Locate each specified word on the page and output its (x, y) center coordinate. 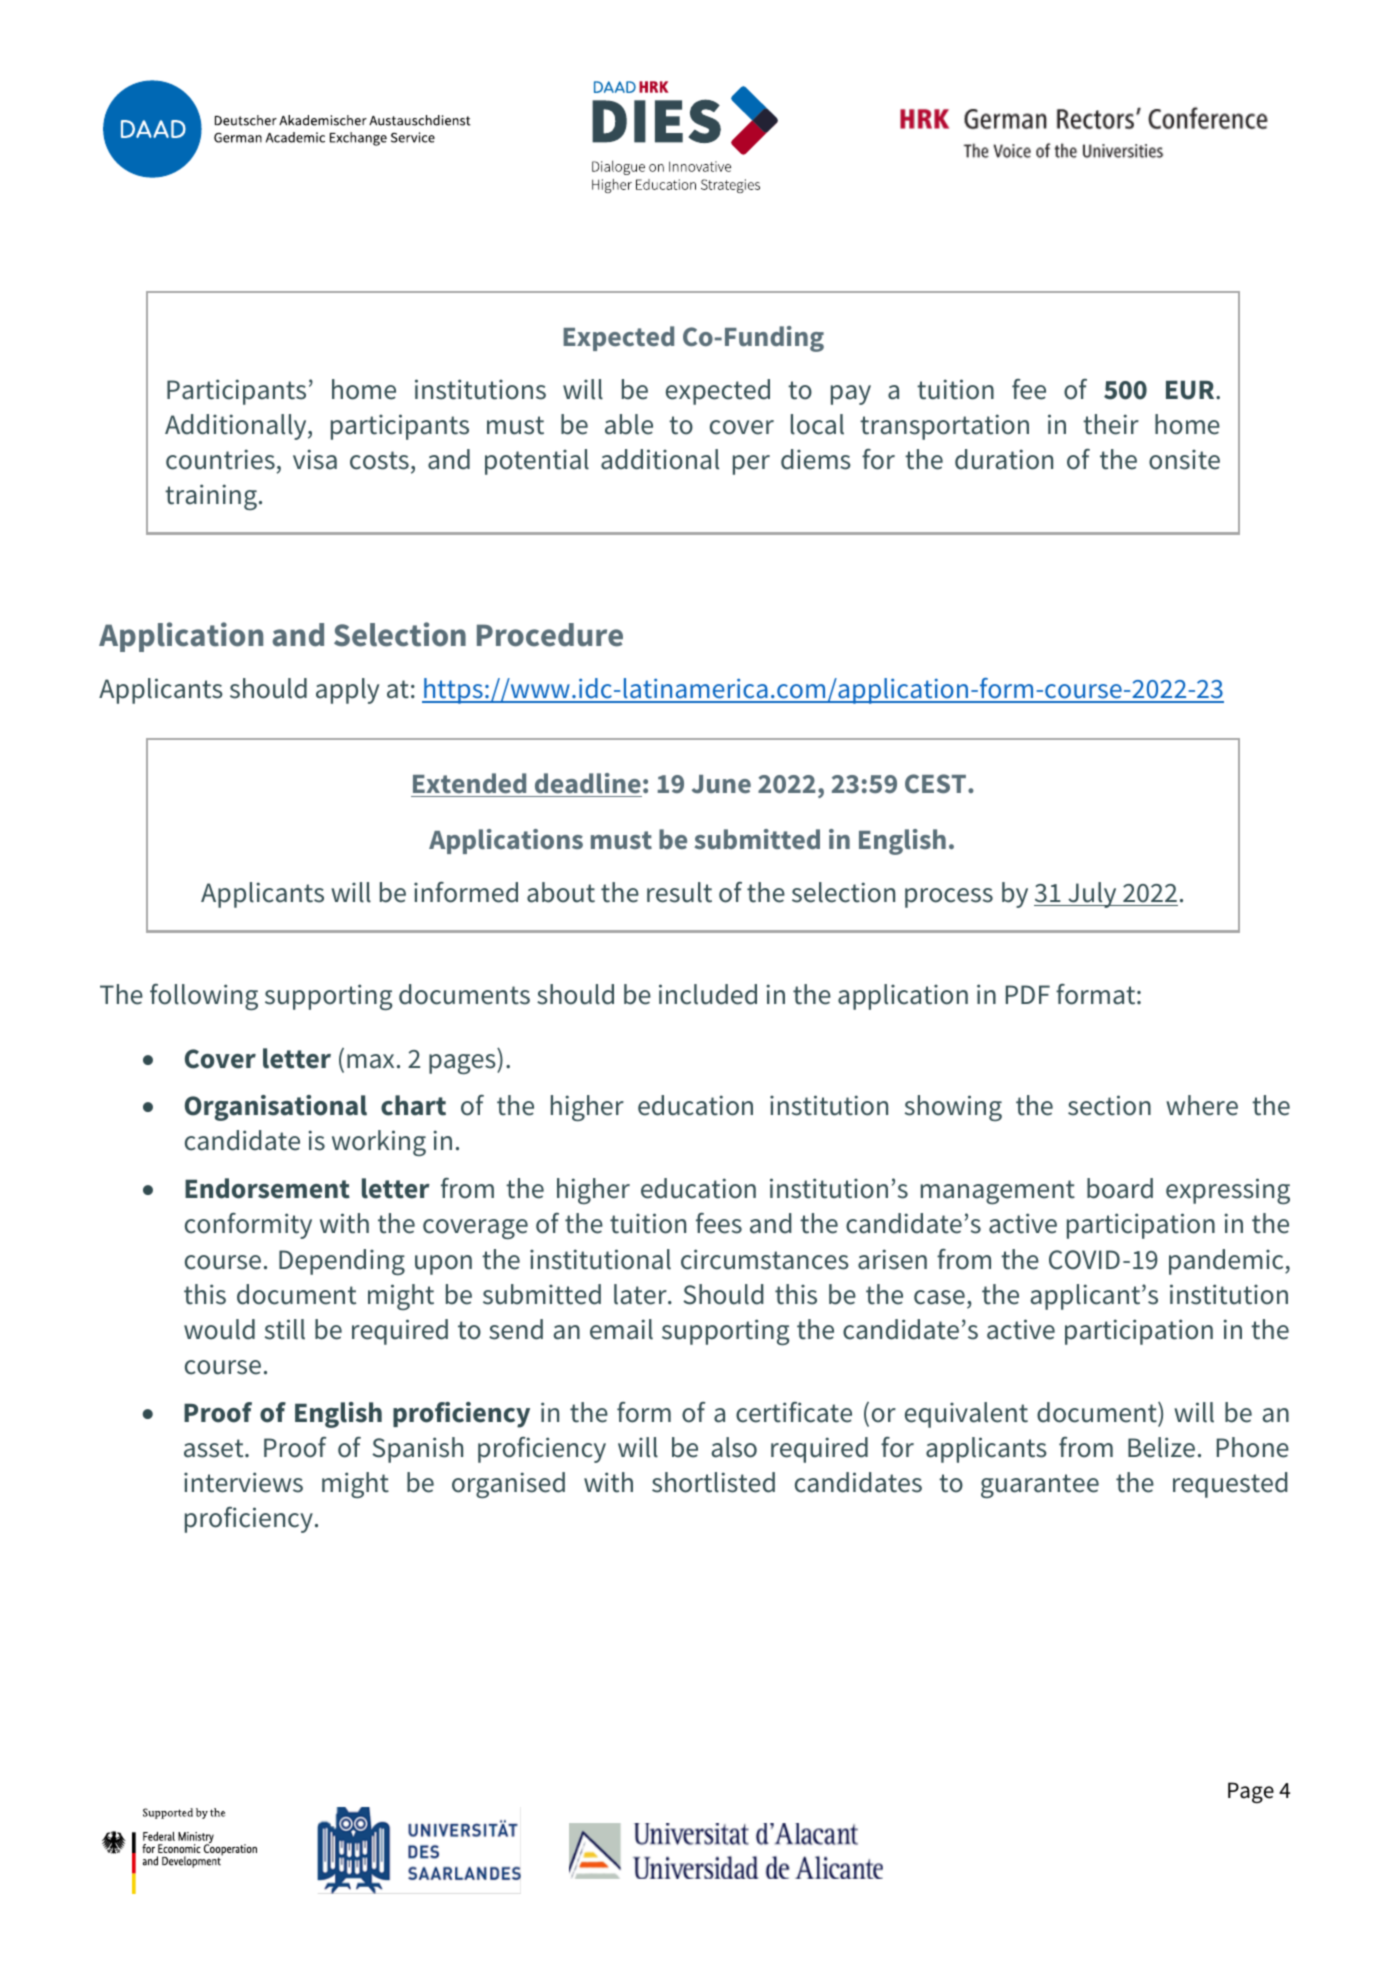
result (679, 892)
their (1111, 424)
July (1092, 895)
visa (315, 459)
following (204, 997)
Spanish (417, 1450)
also (734, 1447)
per (751, 465)
